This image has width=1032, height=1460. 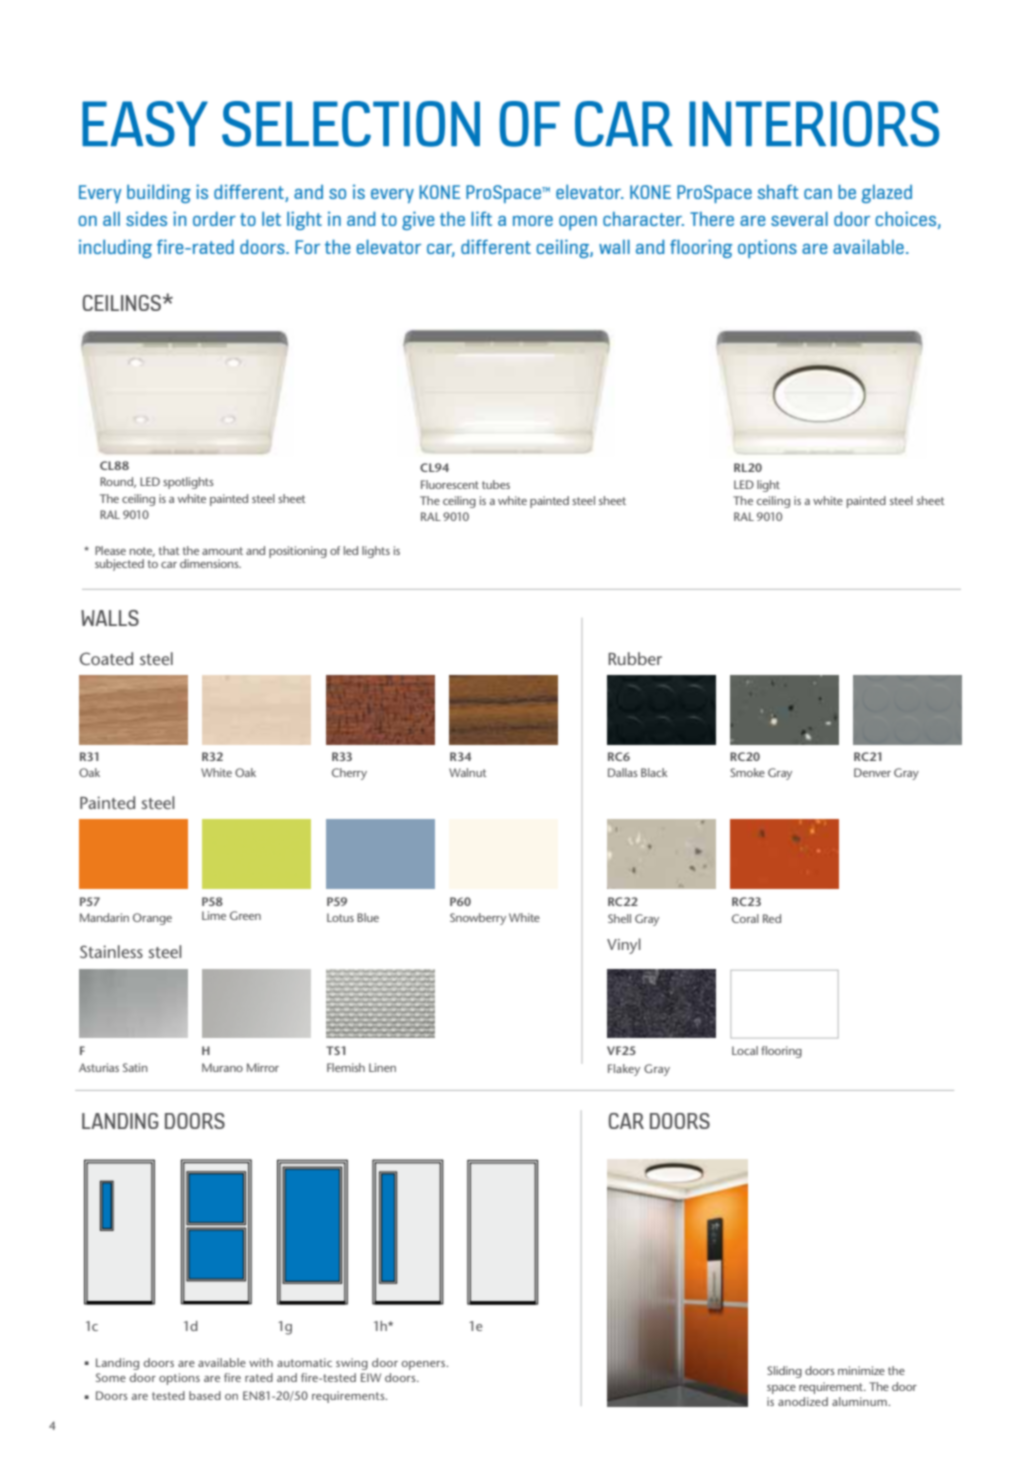 What do you see at coordinates (481, 218) in the image?
I see `lift` at bounding box center [481, 218].
